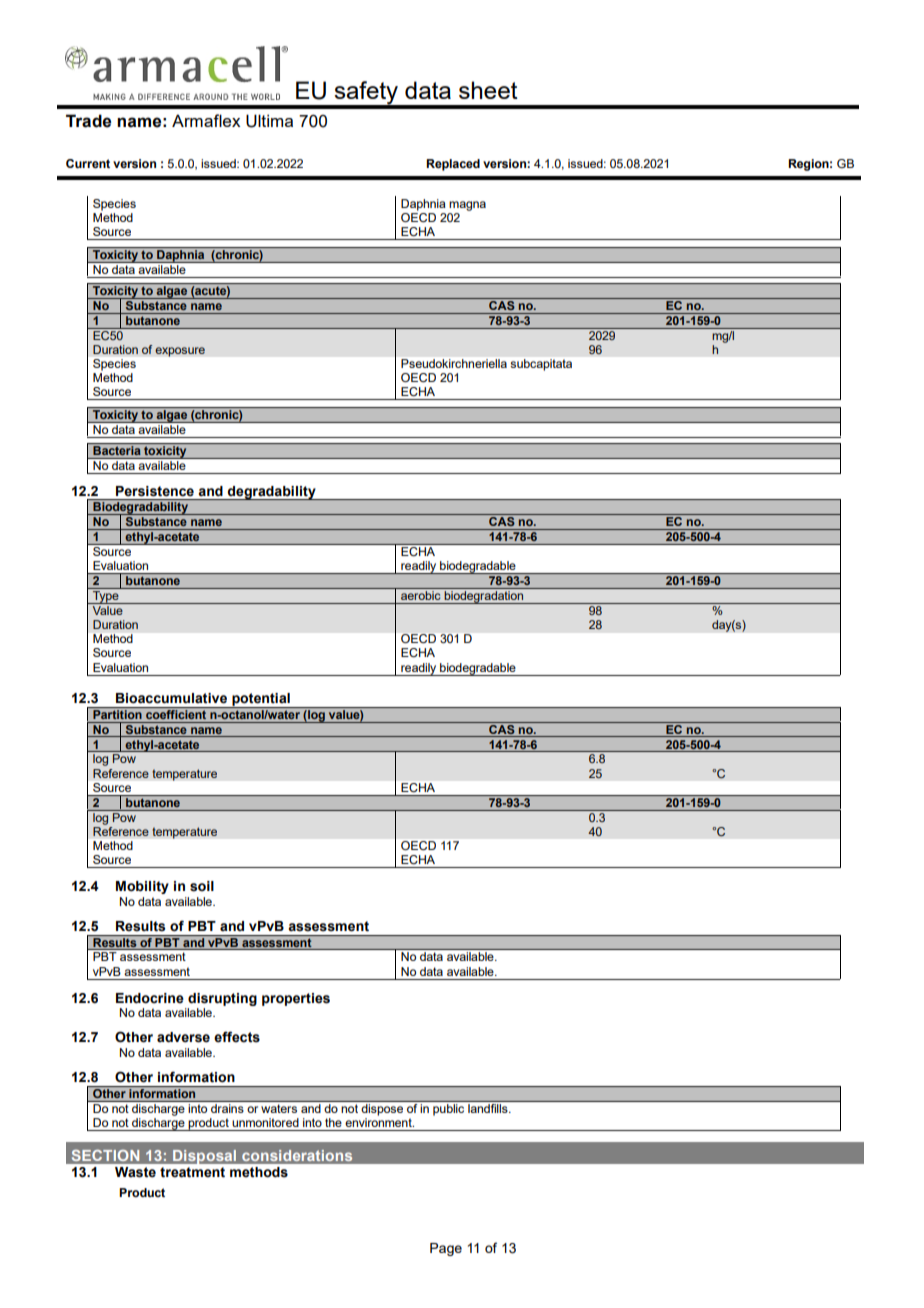  I want to click on magna, so click(467, 206).
